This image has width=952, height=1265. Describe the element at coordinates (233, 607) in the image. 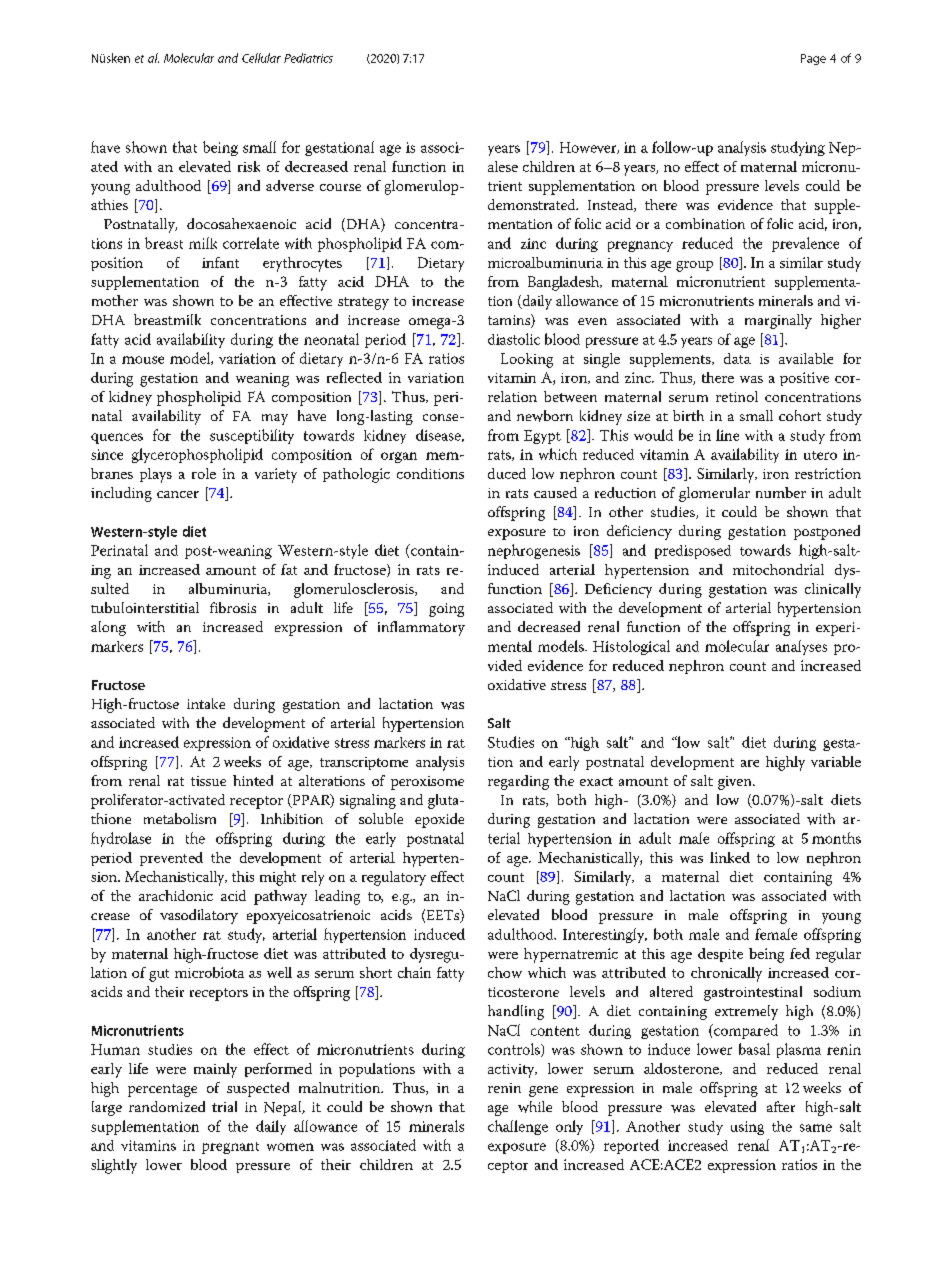

I see `fibrosis` at that location.
